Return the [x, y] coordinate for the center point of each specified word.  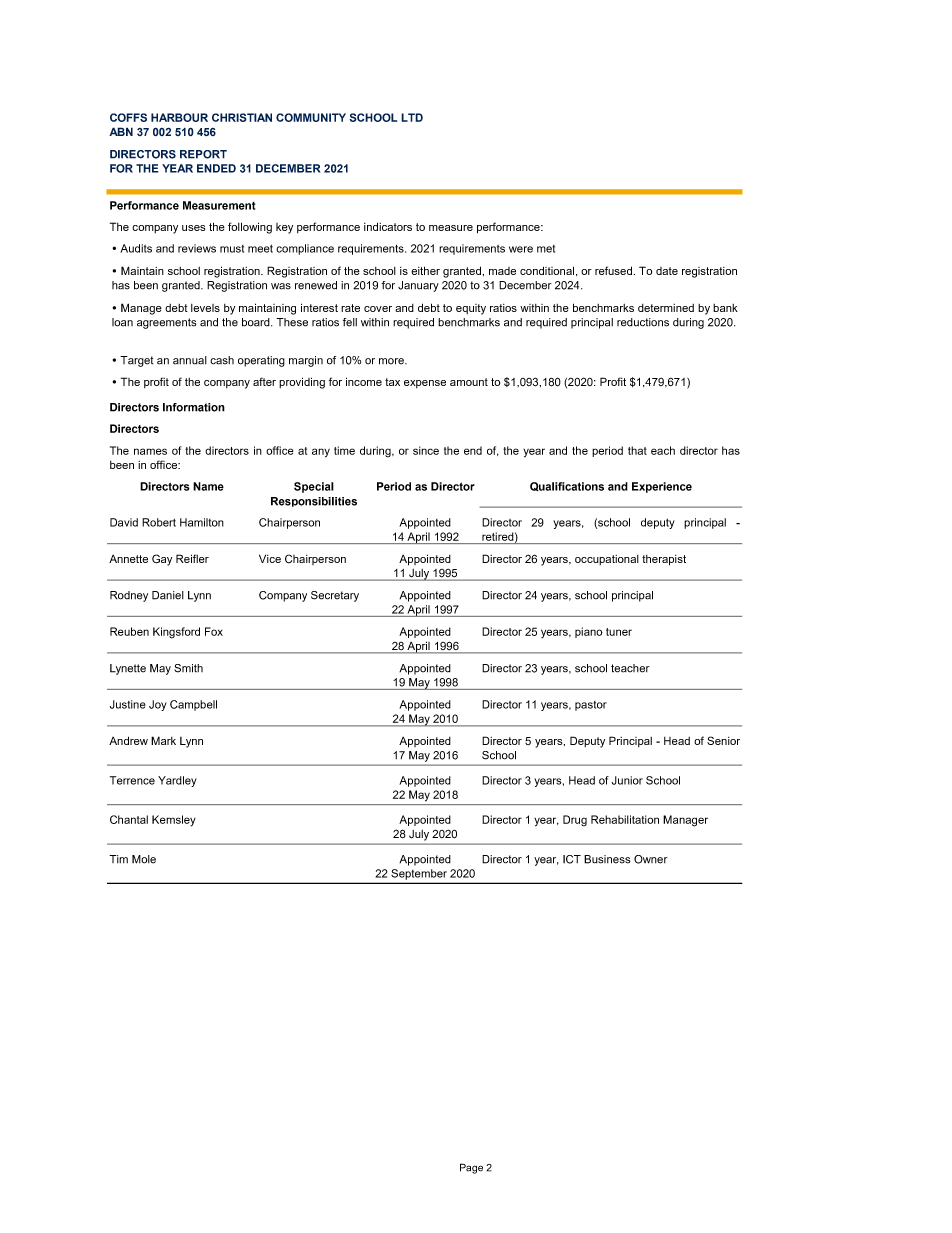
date [667, 271]
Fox [214, 631]
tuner [619, 632]
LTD [412, 117]
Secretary [335, 596]
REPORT [203, 154]
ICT [572, 859]
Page [471, 1168]
